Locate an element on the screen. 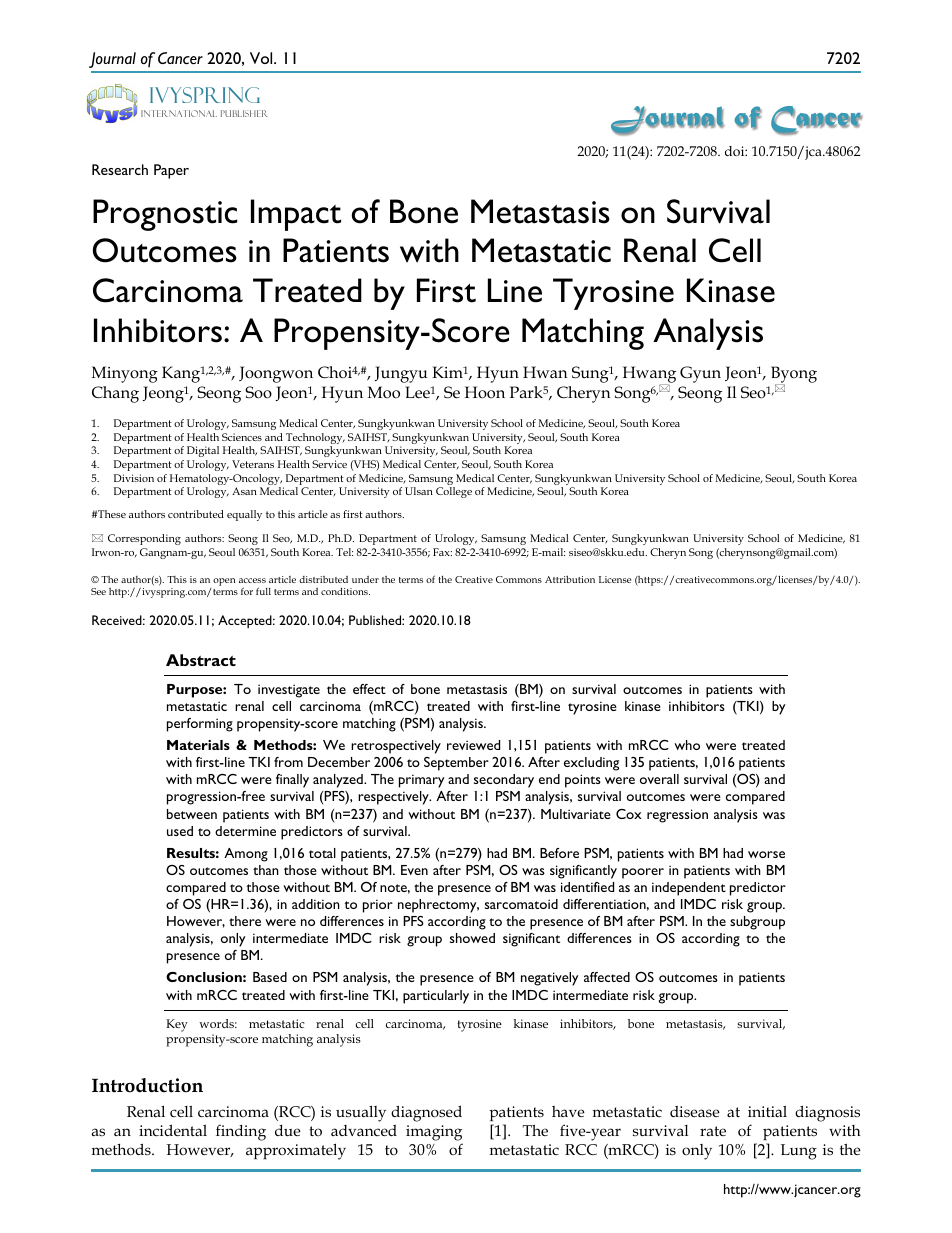 The height and width of the screenshot is (1233, 952). Vol is located at coordinates (262, 58).
